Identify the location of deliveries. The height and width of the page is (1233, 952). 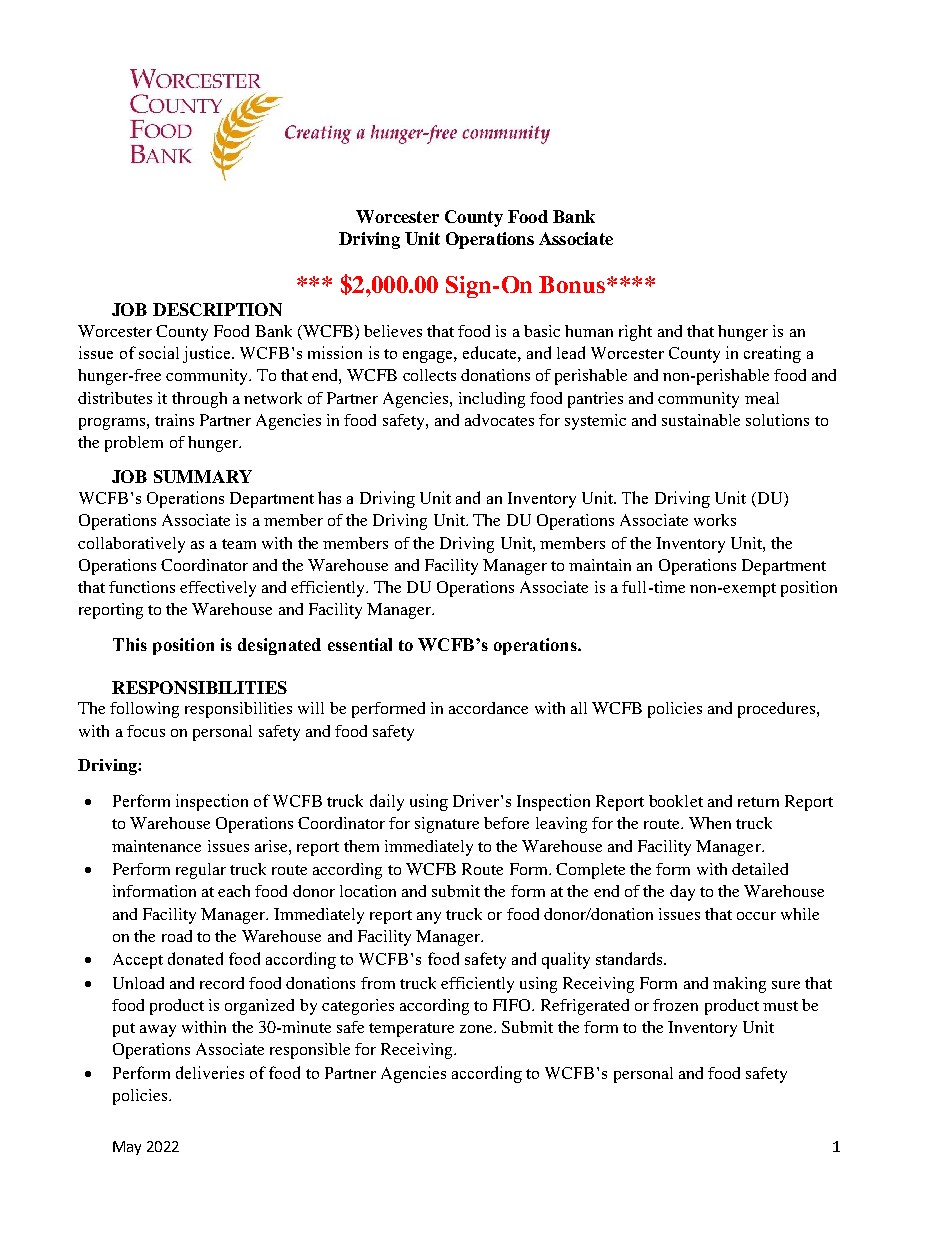
(210, 1072).
